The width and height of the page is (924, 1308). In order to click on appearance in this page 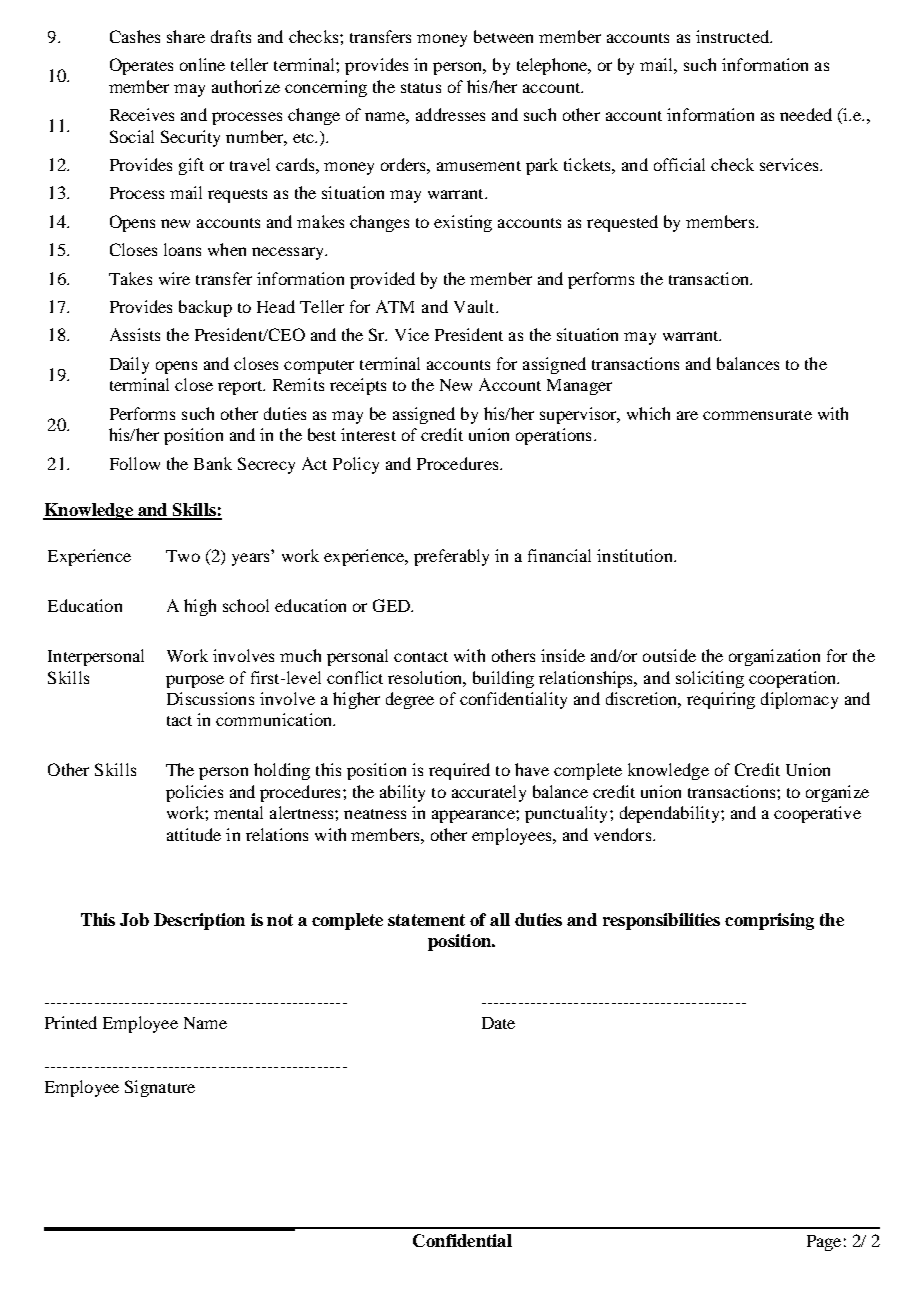, I will do `click(474, 816)`.
